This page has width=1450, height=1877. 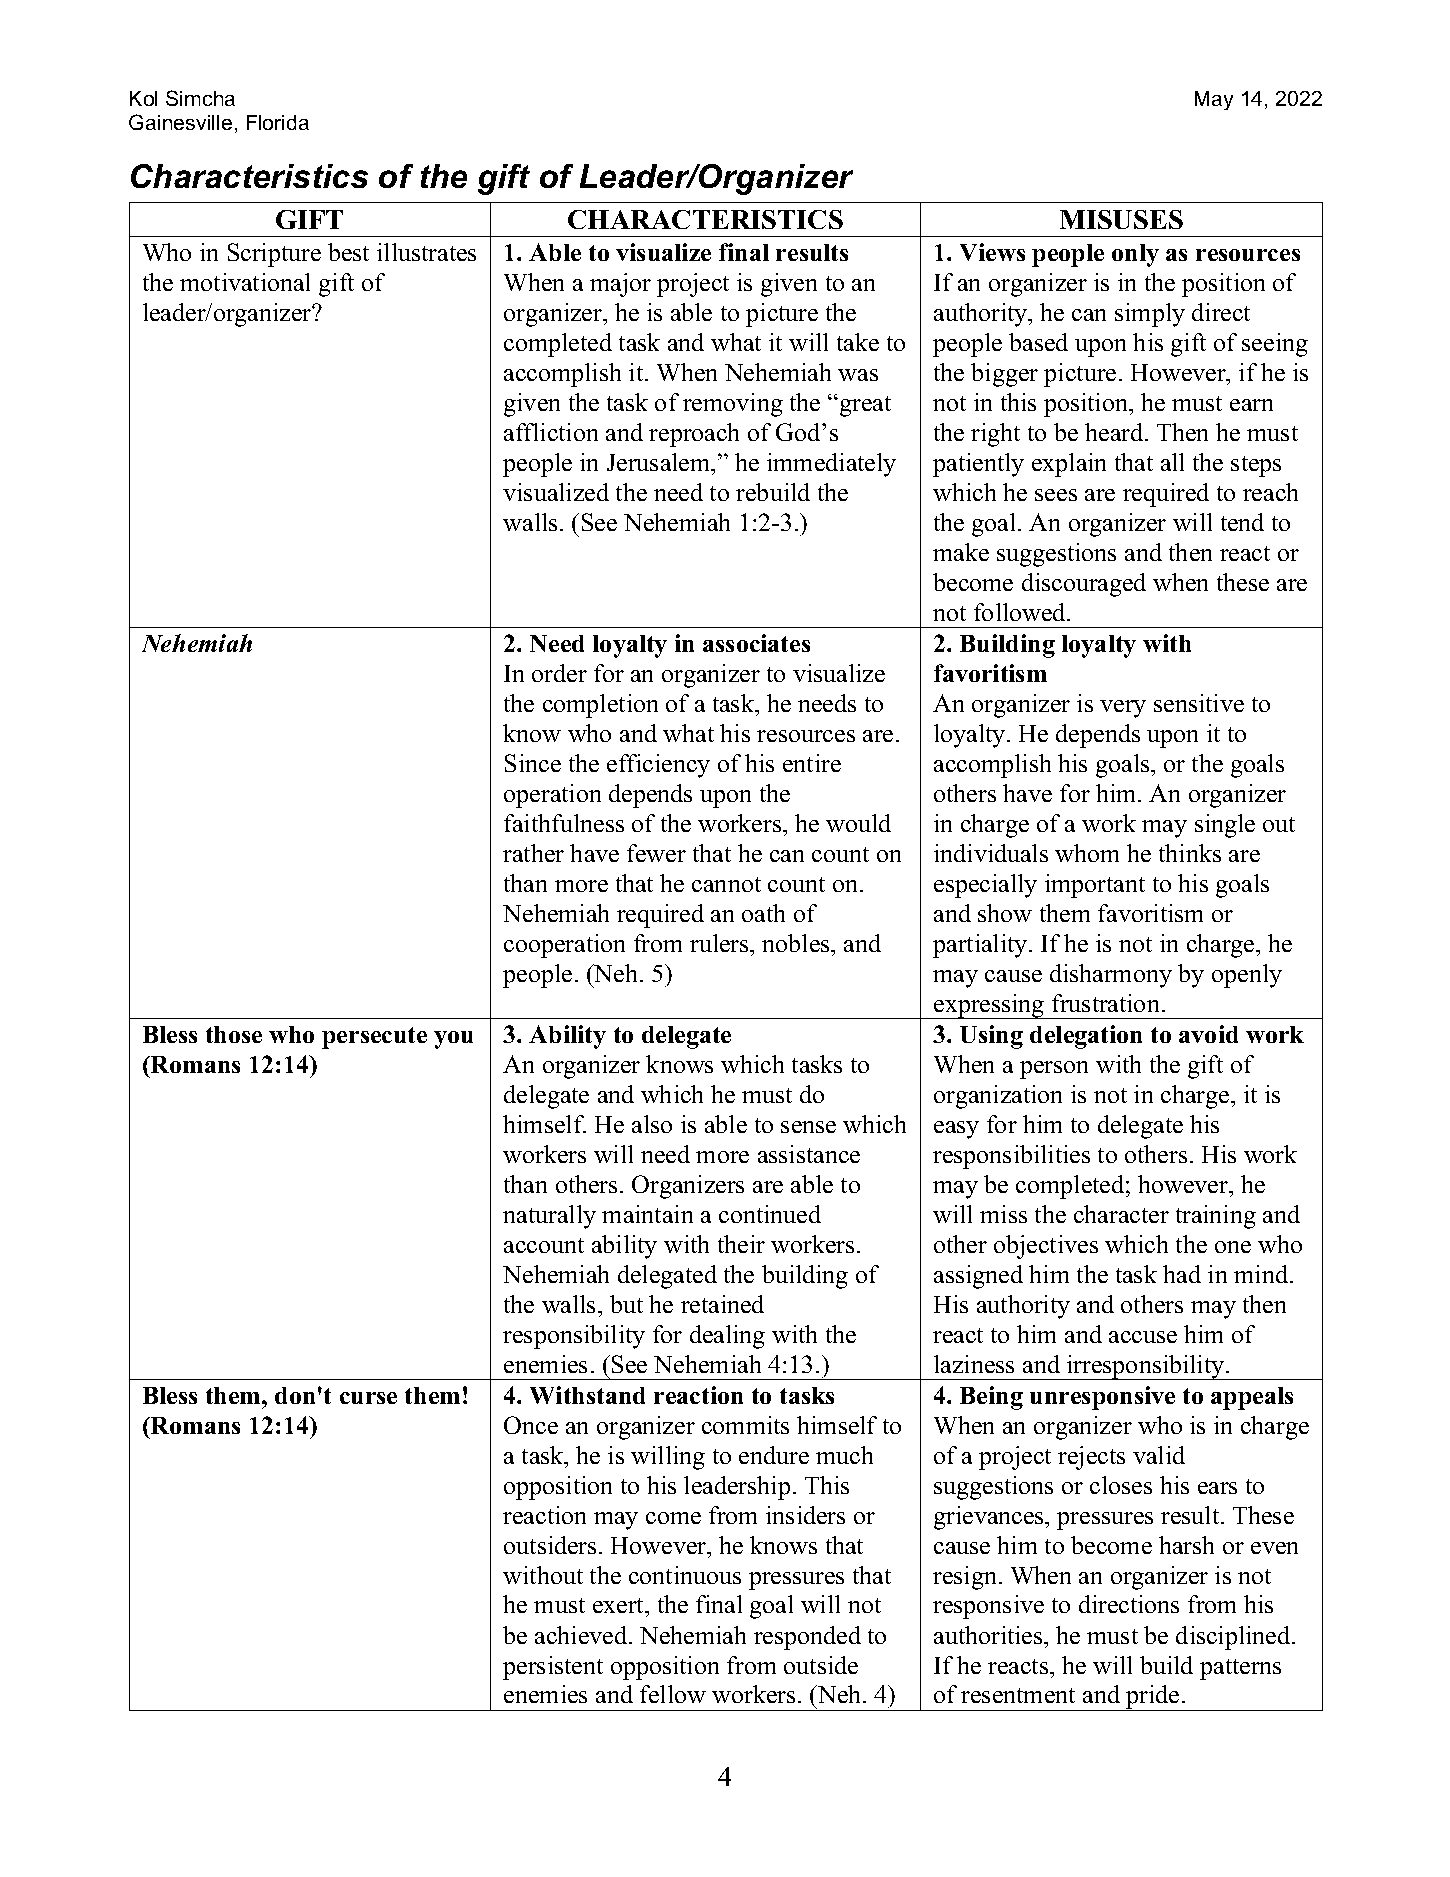 I want to click on had, so click(x=1182, y=1274).
